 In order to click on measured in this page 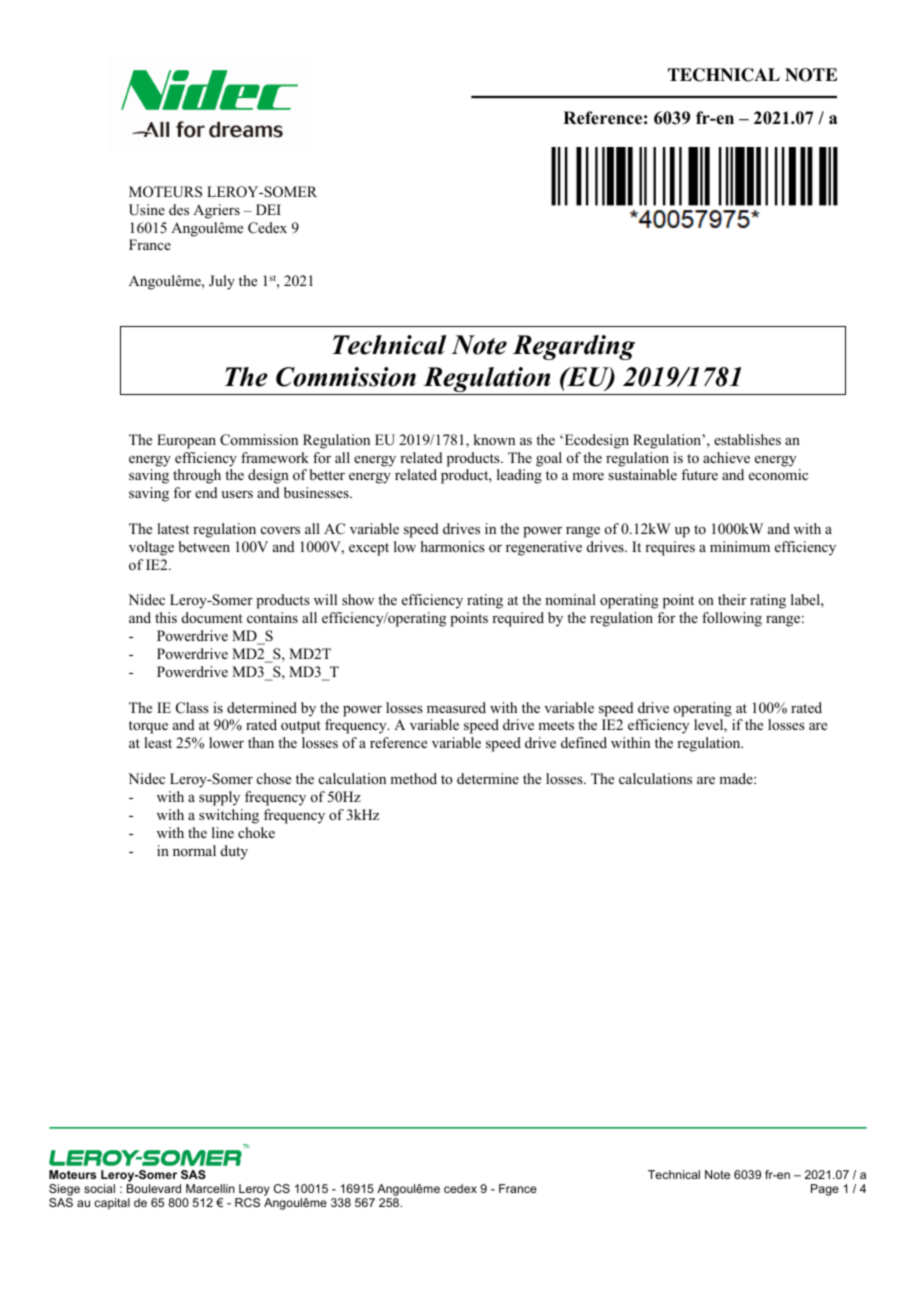, I will do `click(456, 707)`.
